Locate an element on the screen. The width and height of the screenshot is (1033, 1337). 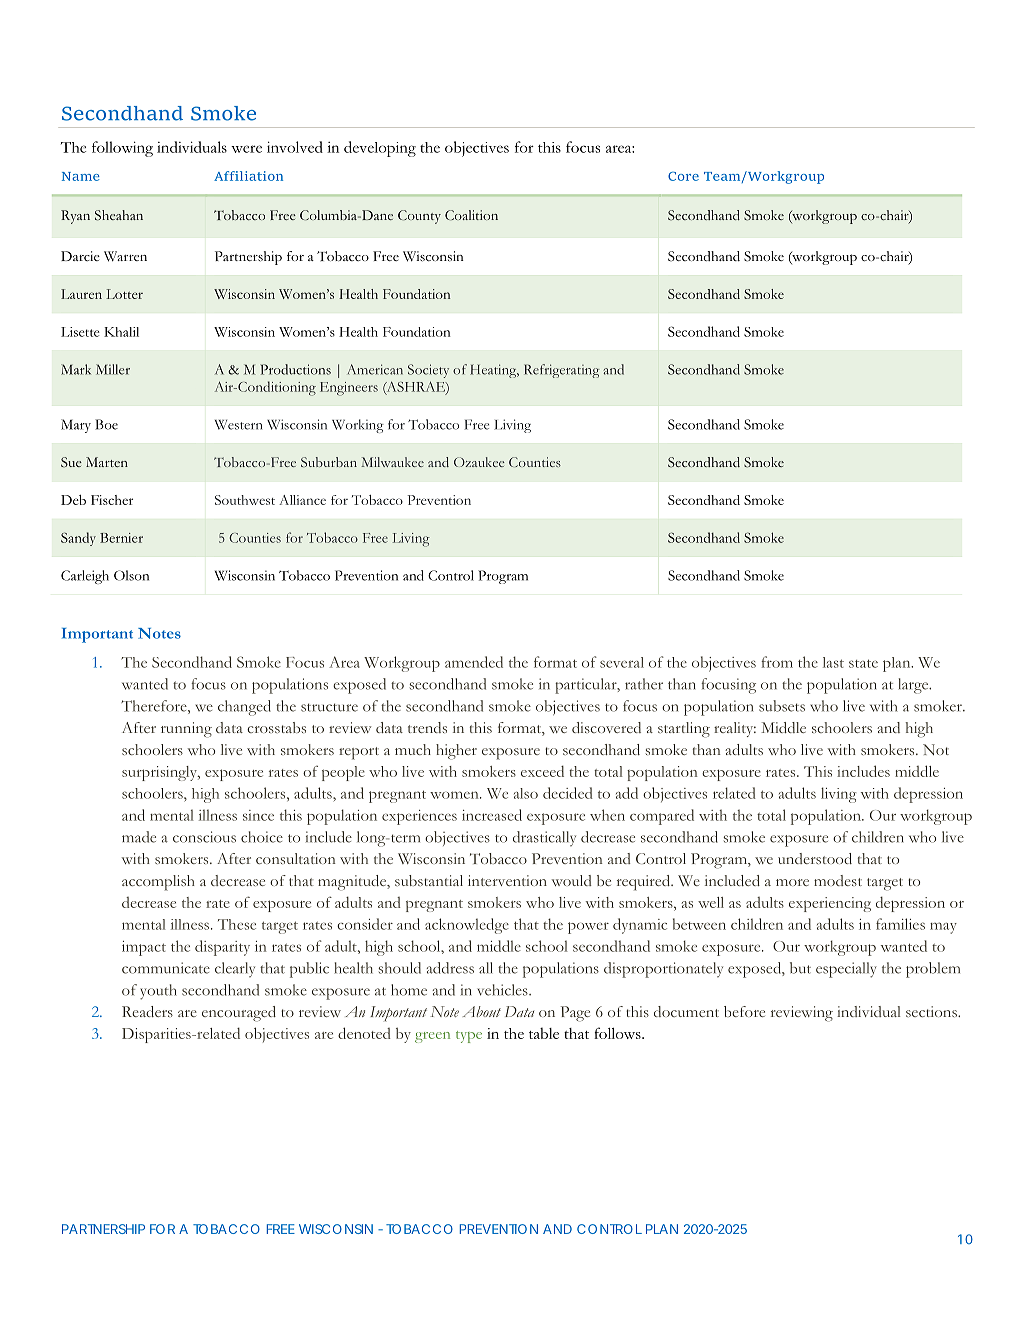
following is located at coordinates (122, 149).
